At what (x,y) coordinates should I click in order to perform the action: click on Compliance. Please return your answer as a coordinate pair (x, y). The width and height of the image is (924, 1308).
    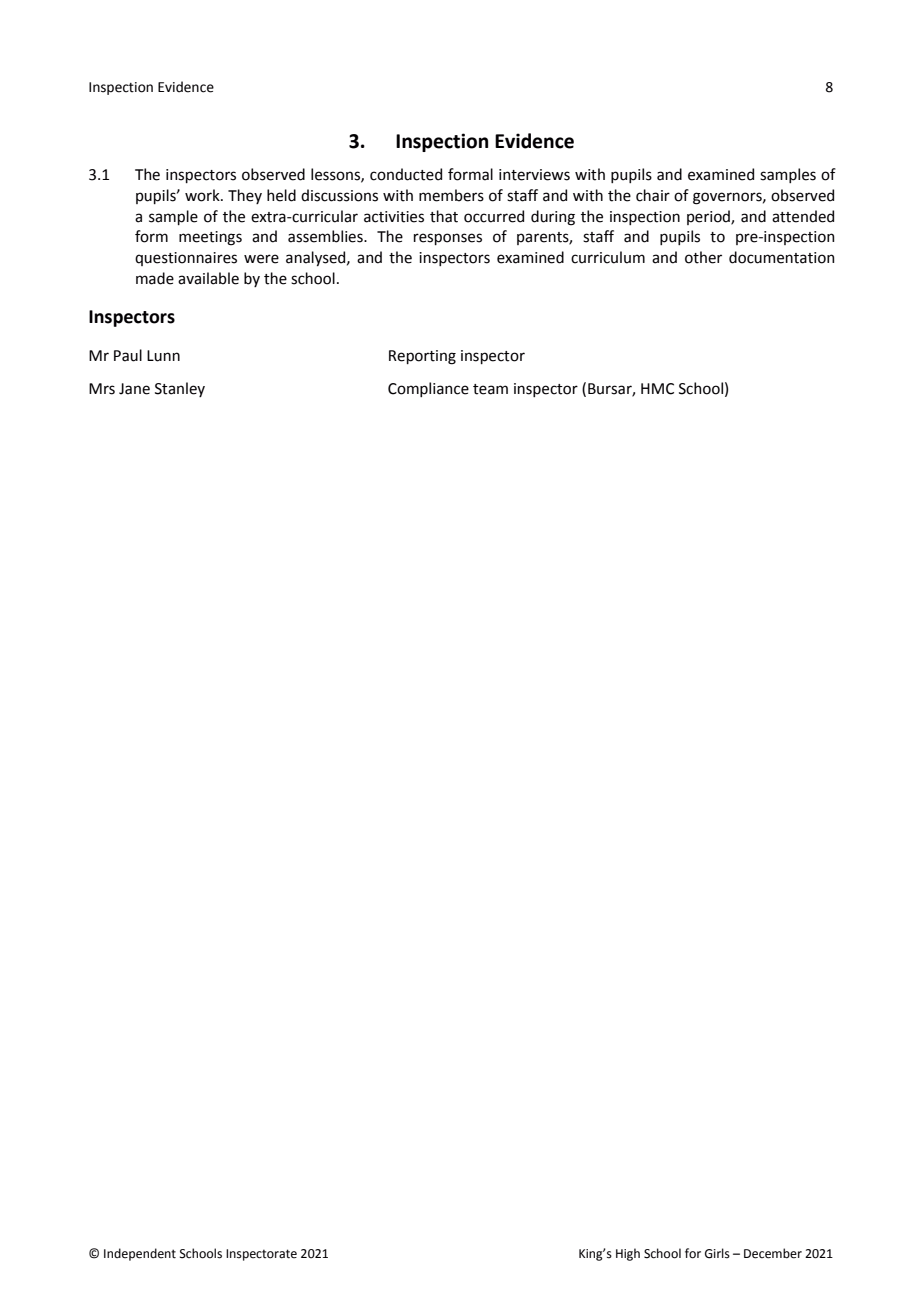
    Looking at the image, I should click on (428, 389).
